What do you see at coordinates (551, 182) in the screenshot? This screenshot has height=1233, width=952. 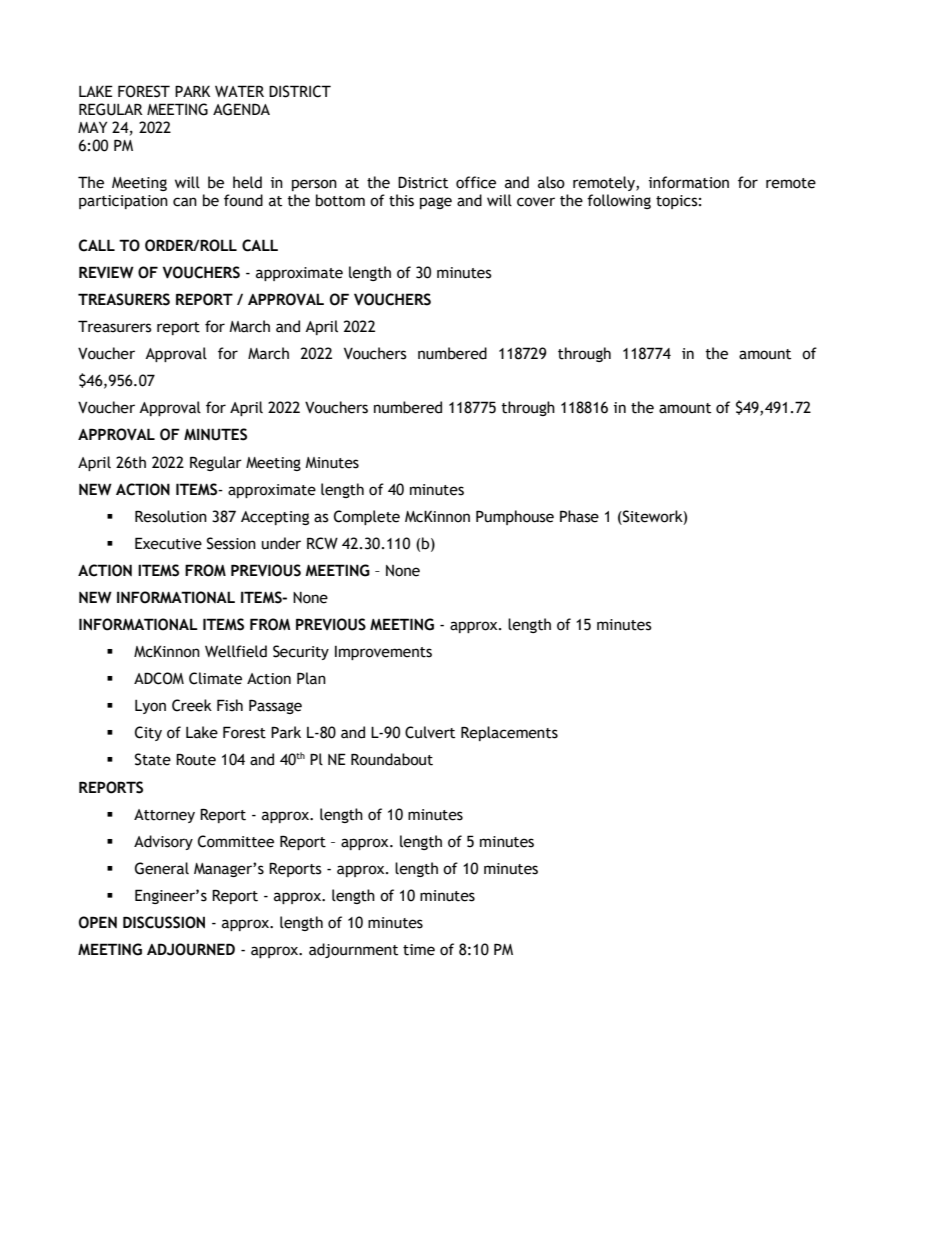 I see `also` at bounding box center [551, 182].
